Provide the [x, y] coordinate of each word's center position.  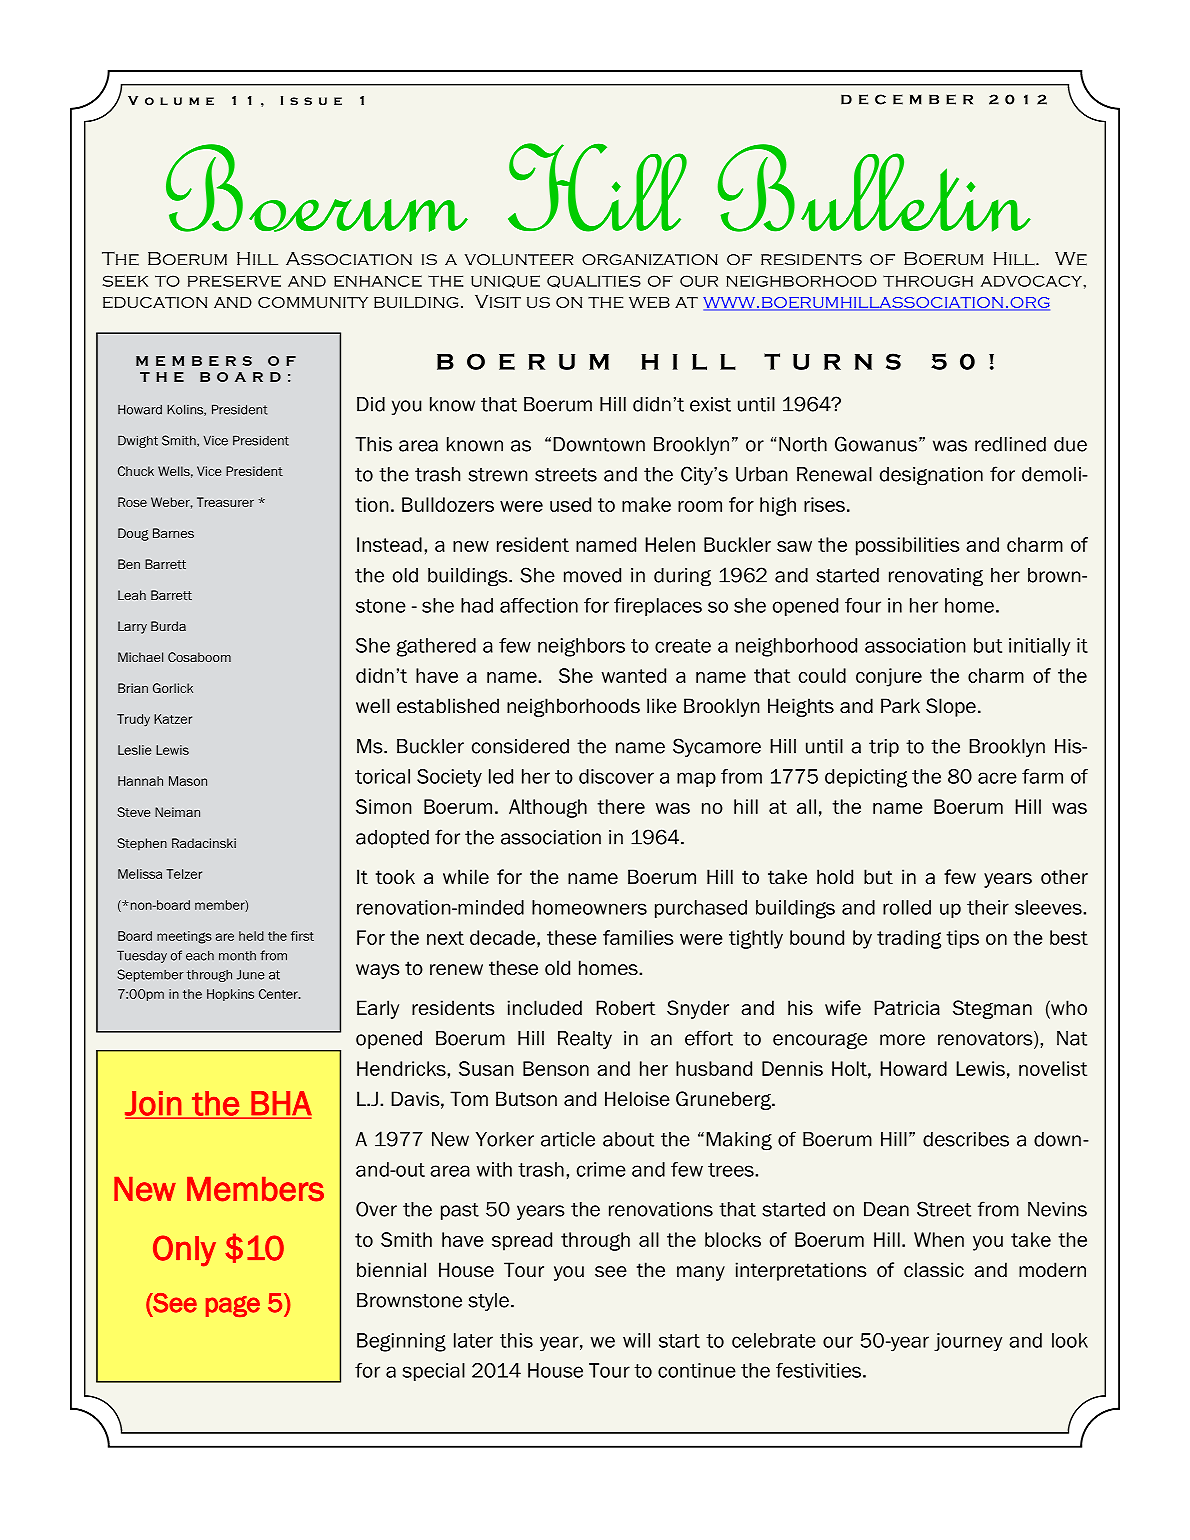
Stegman [992, 1009]
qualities [594, 281]
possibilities [908, 546]
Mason [188, 781]
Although [548, 808]
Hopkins [230, 995]
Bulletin [874, 188]
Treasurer [225, 502]
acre [997, 778]
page [233, 1306]
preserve [234, 281]
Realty [585, 1040]
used [570, 504]
